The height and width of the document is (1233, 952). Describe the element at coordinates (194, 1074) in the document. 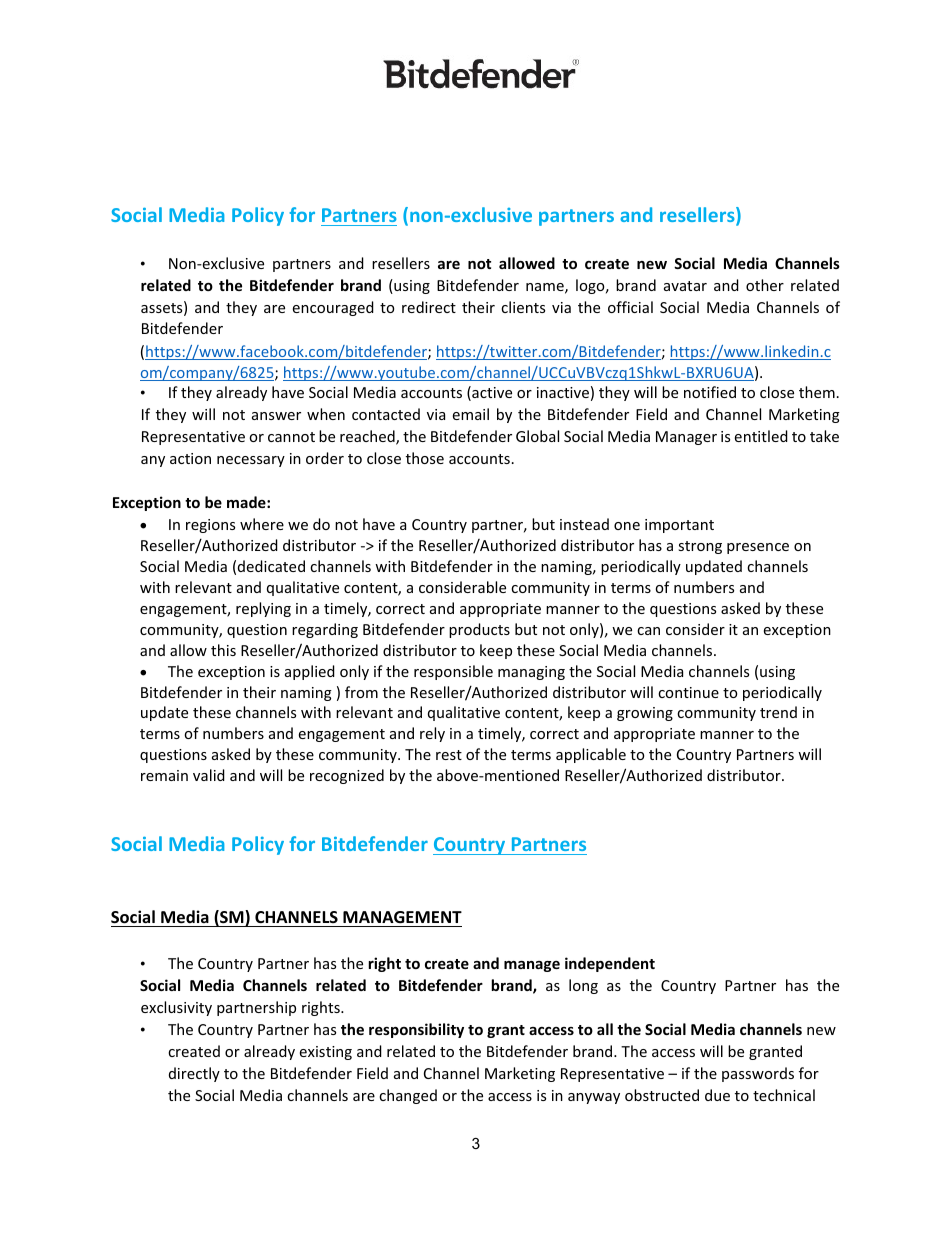

I see `directly` at that location.
